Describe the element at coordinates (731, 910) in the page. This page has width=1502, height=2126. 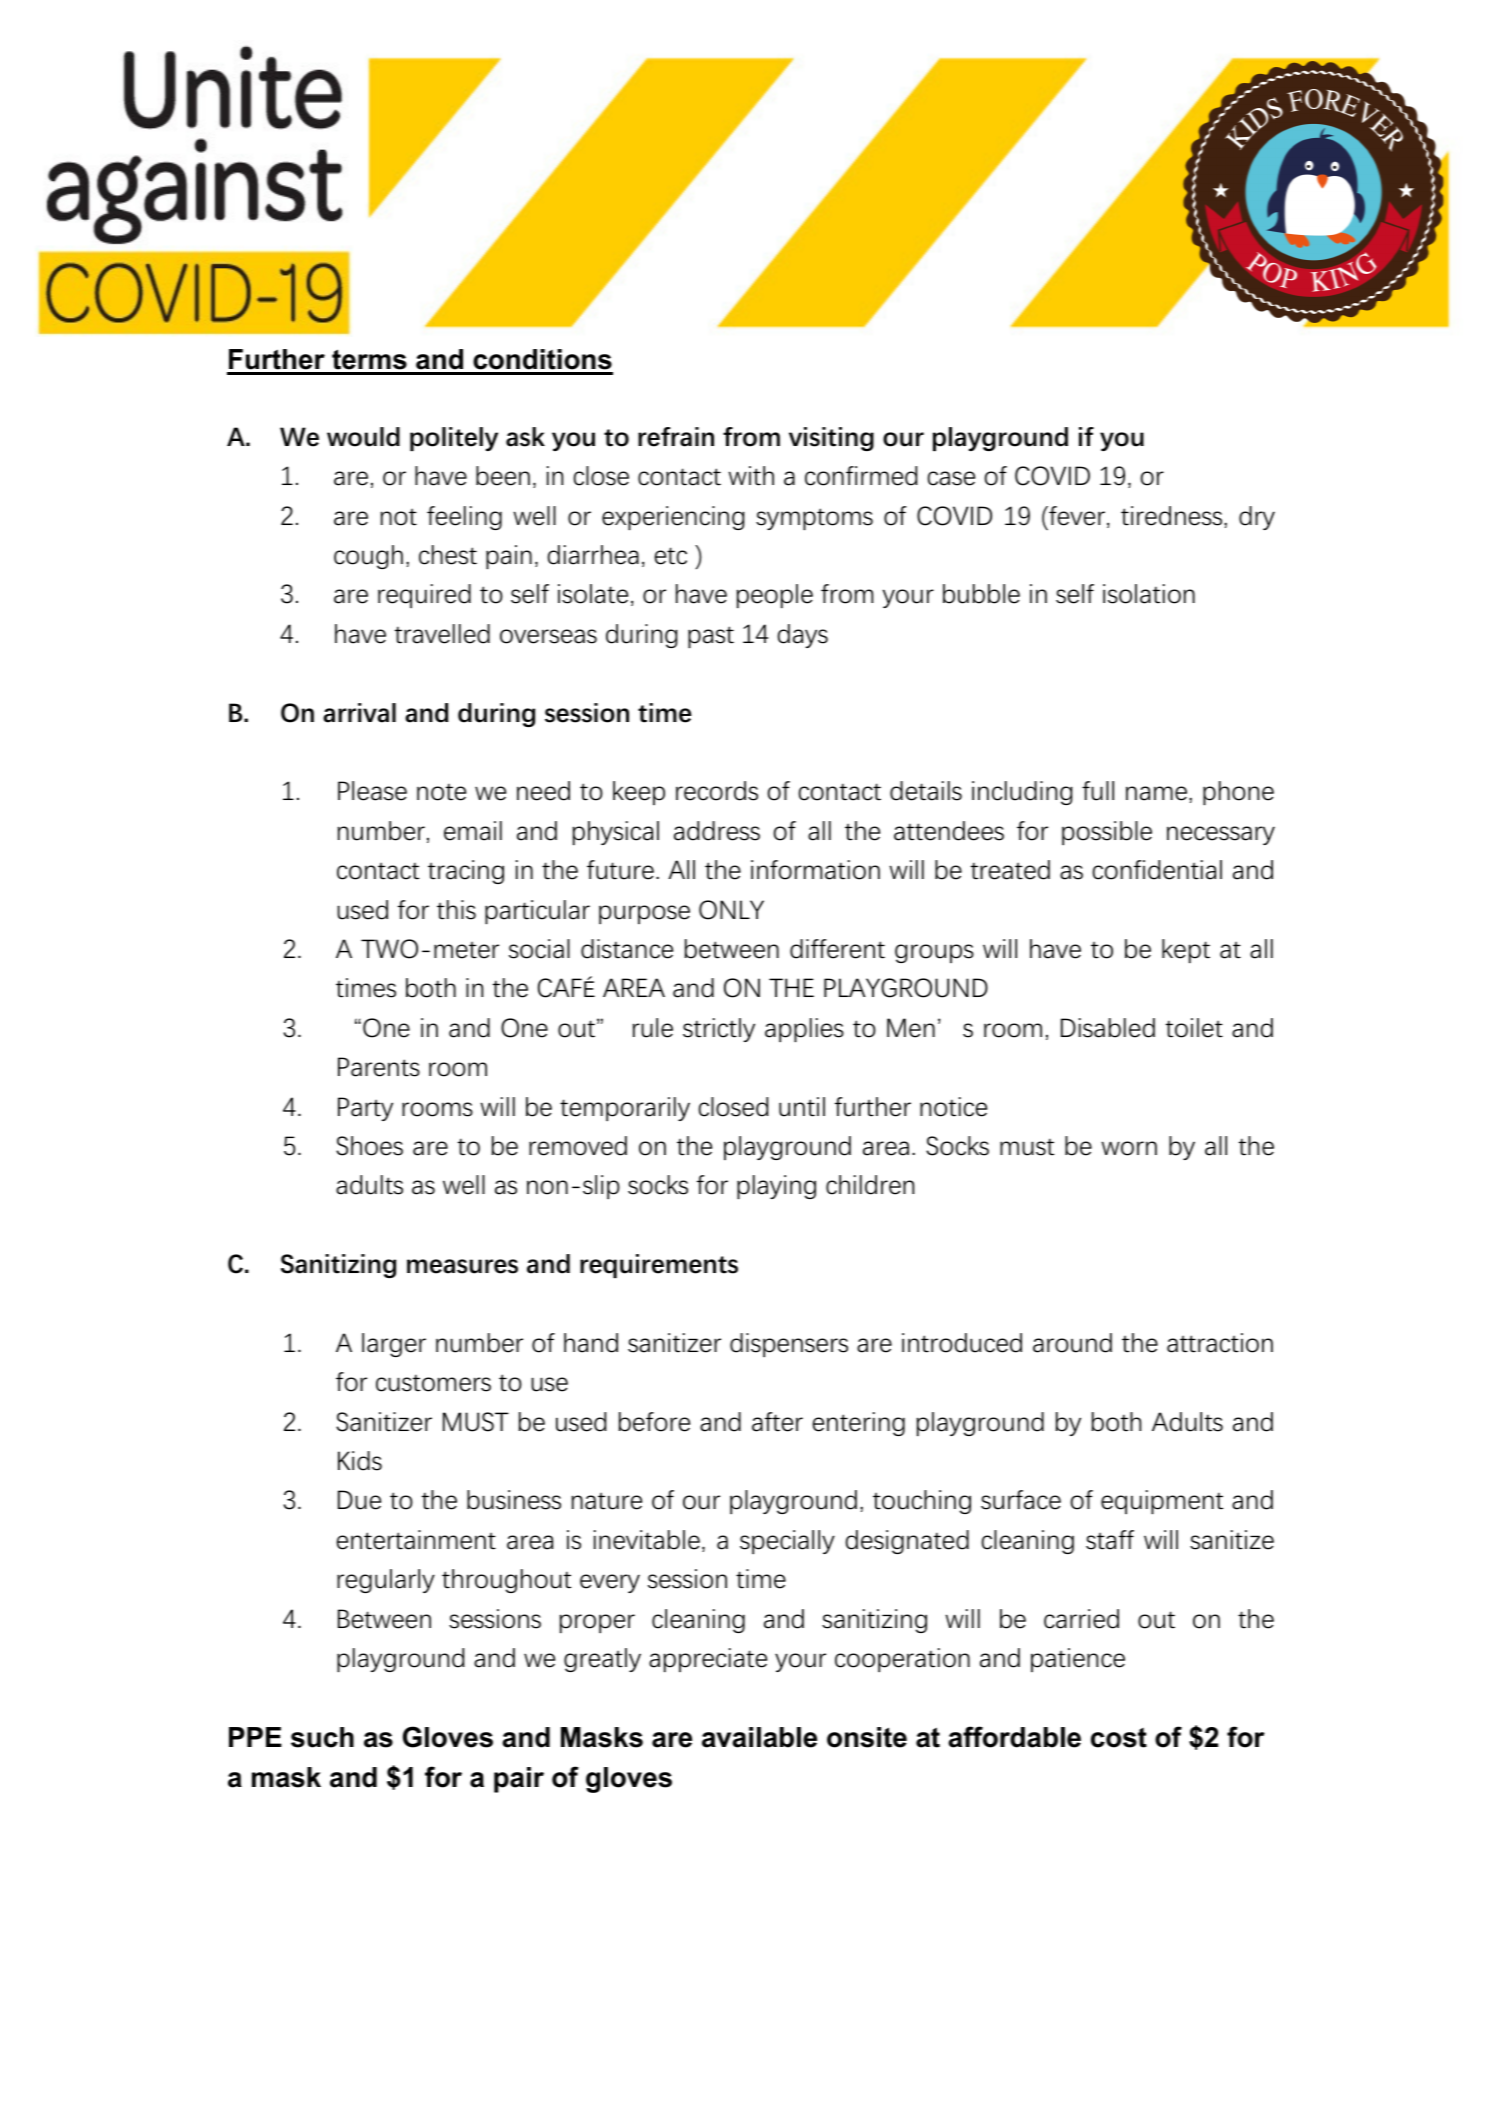
I see `ONLY` at that location.
